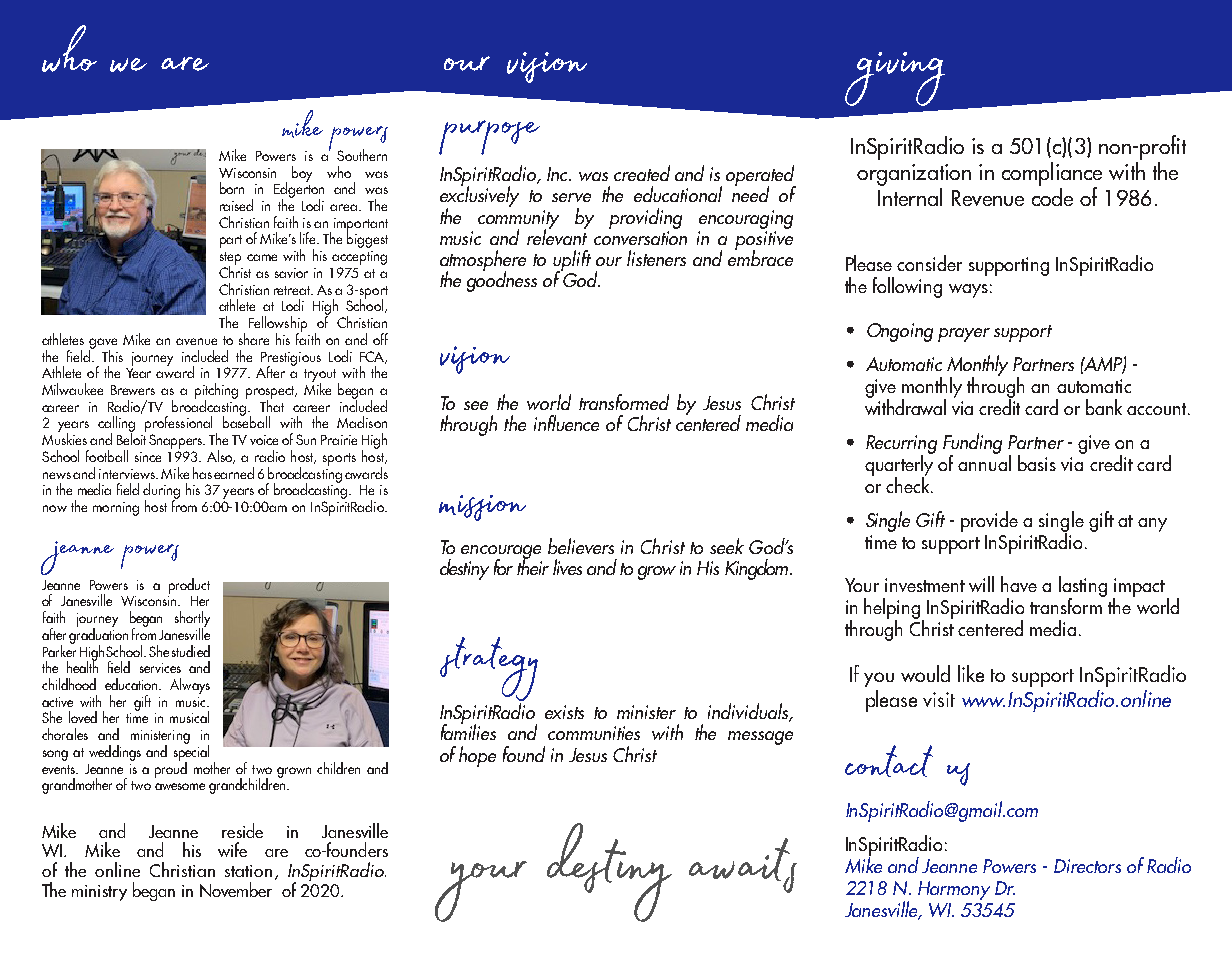 This screenshot has width=1232, height=958. What do you see at coordinates (989, 521) in the screenshot?
I see `provide` at bounding box center [989, 521].
